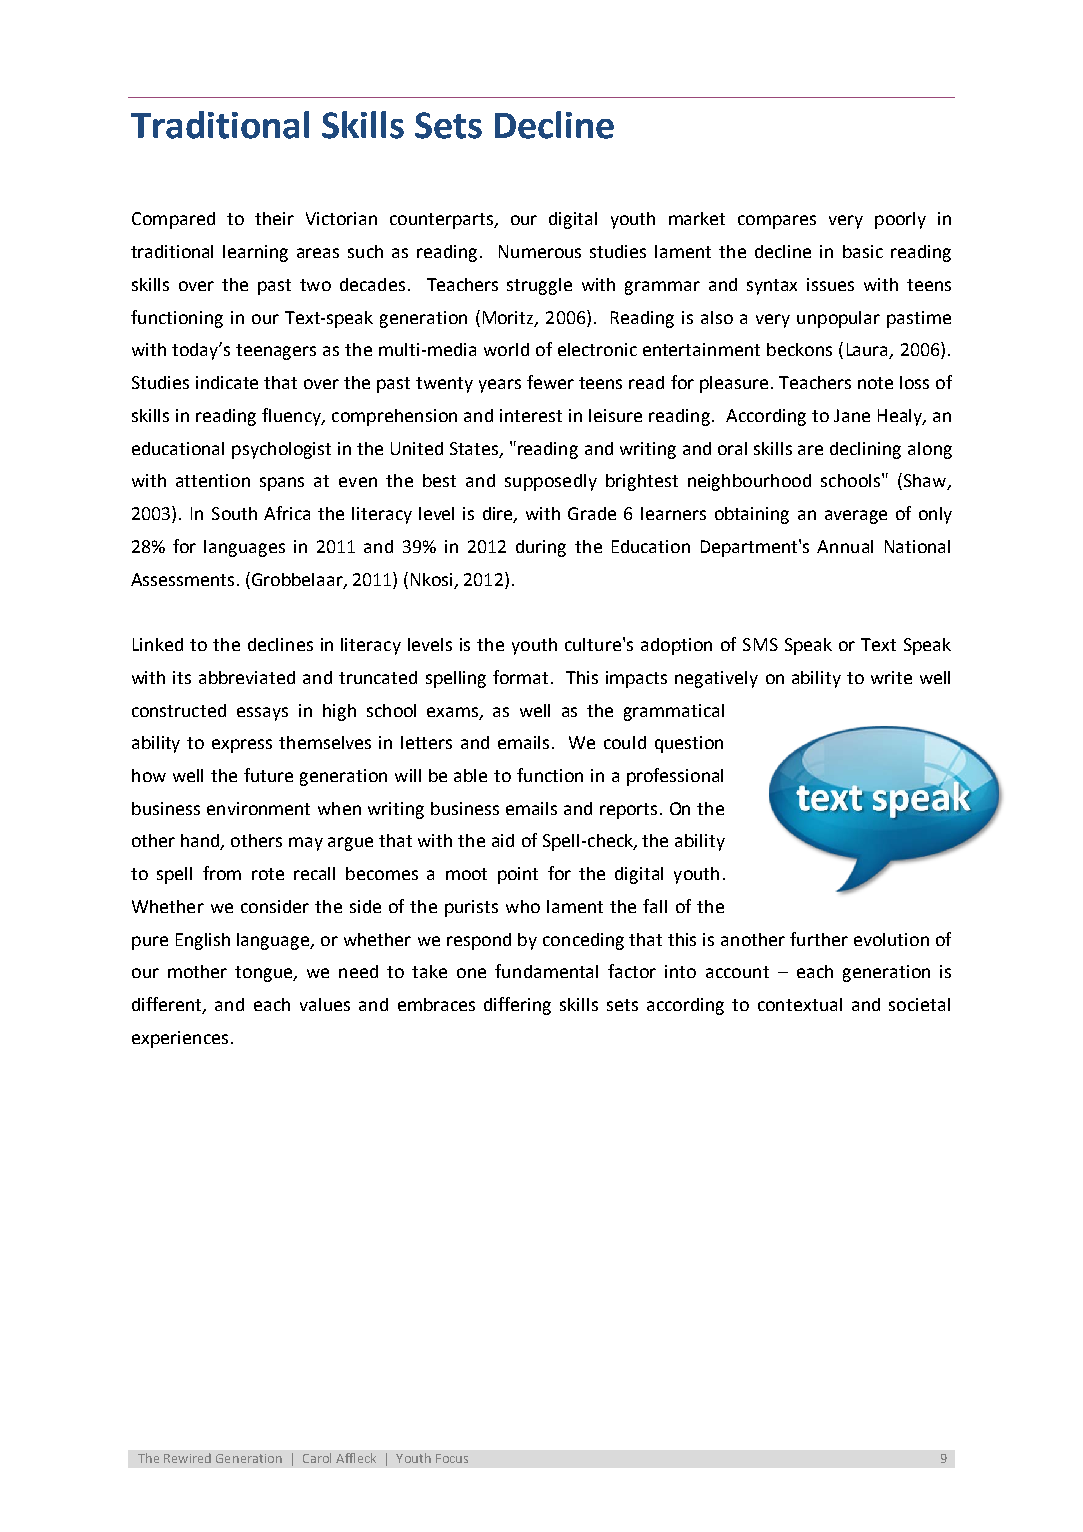 The image size is (1083, 1532). I want to click on environment, so click(258, 808).
